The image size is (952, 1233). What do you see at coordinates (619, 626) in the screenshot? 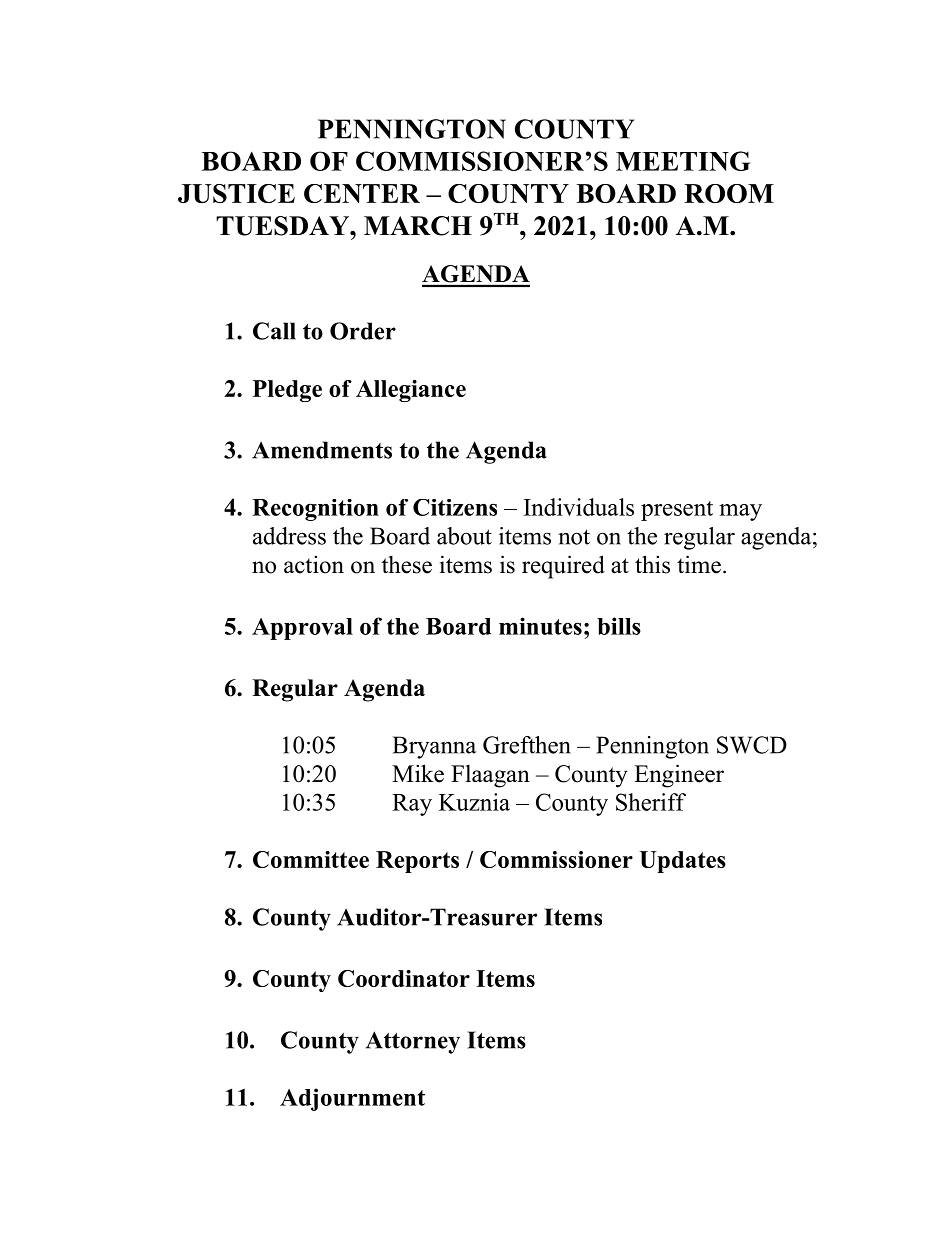
I see `bills` at bounding box center [619, 626].
